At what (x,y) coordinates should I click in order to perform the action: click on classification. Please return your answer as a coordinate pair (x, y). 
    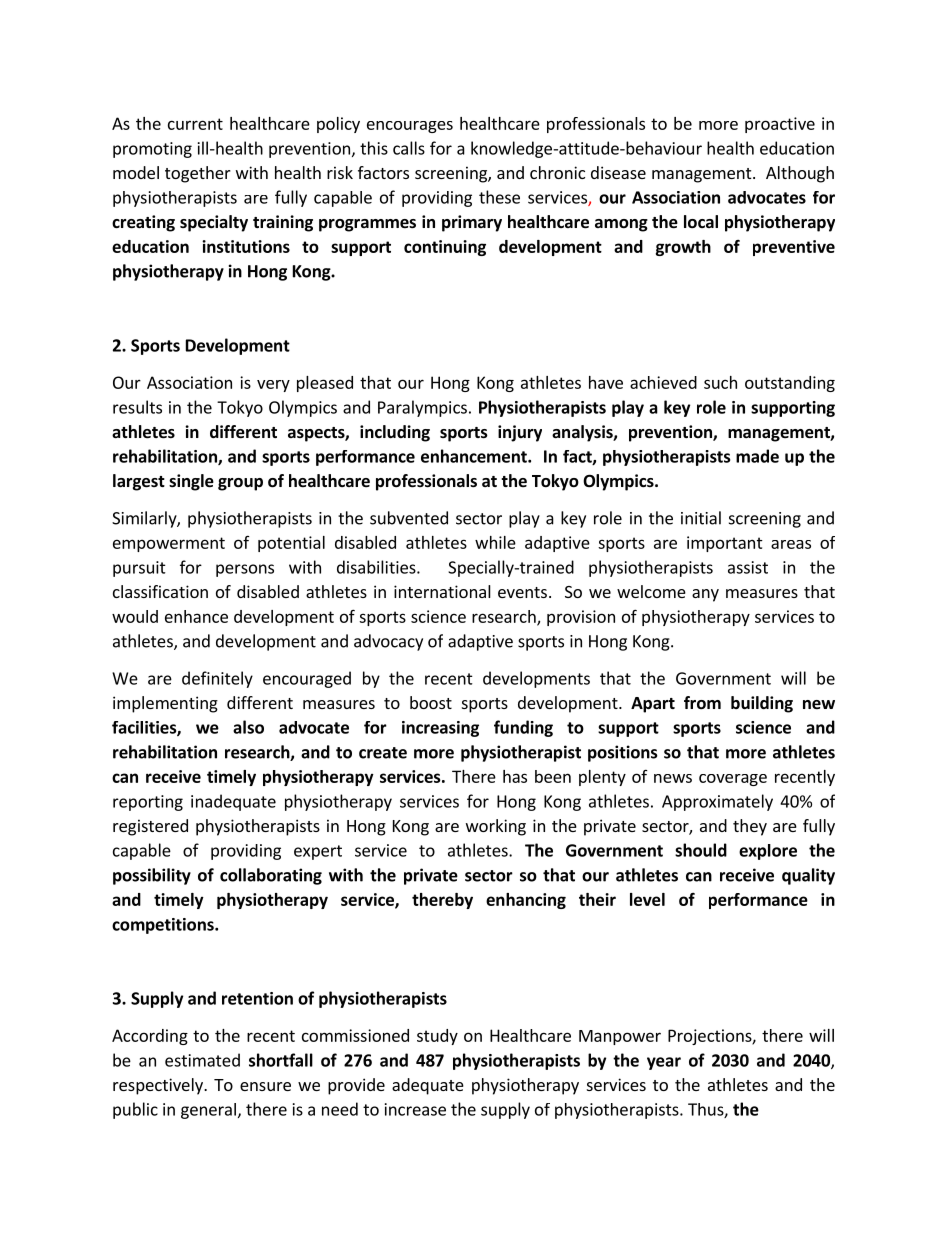
    Looking at the image, I should click on (160, 591).
